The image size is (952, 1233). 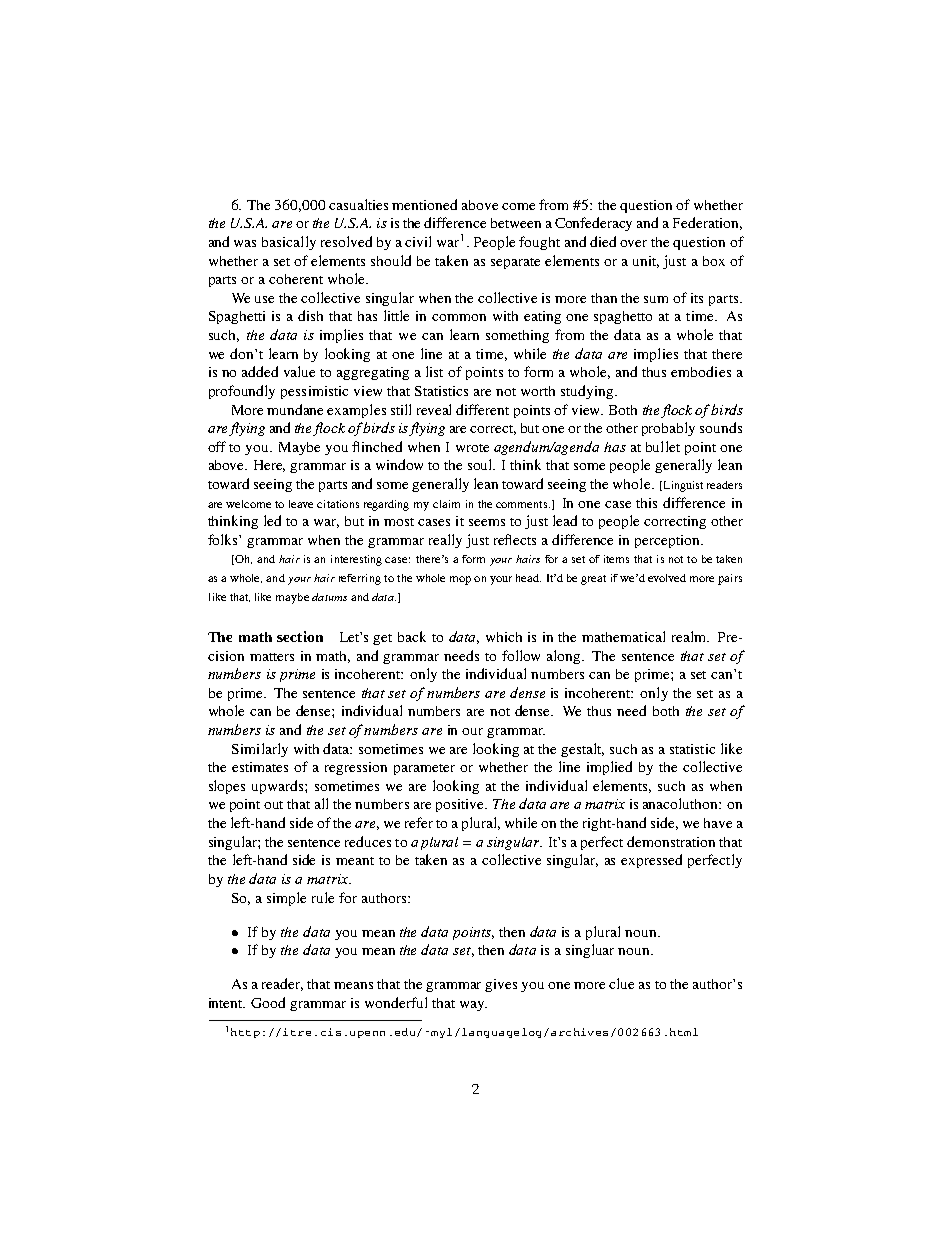 I want to click on realm, so click(x=690, y=636).
